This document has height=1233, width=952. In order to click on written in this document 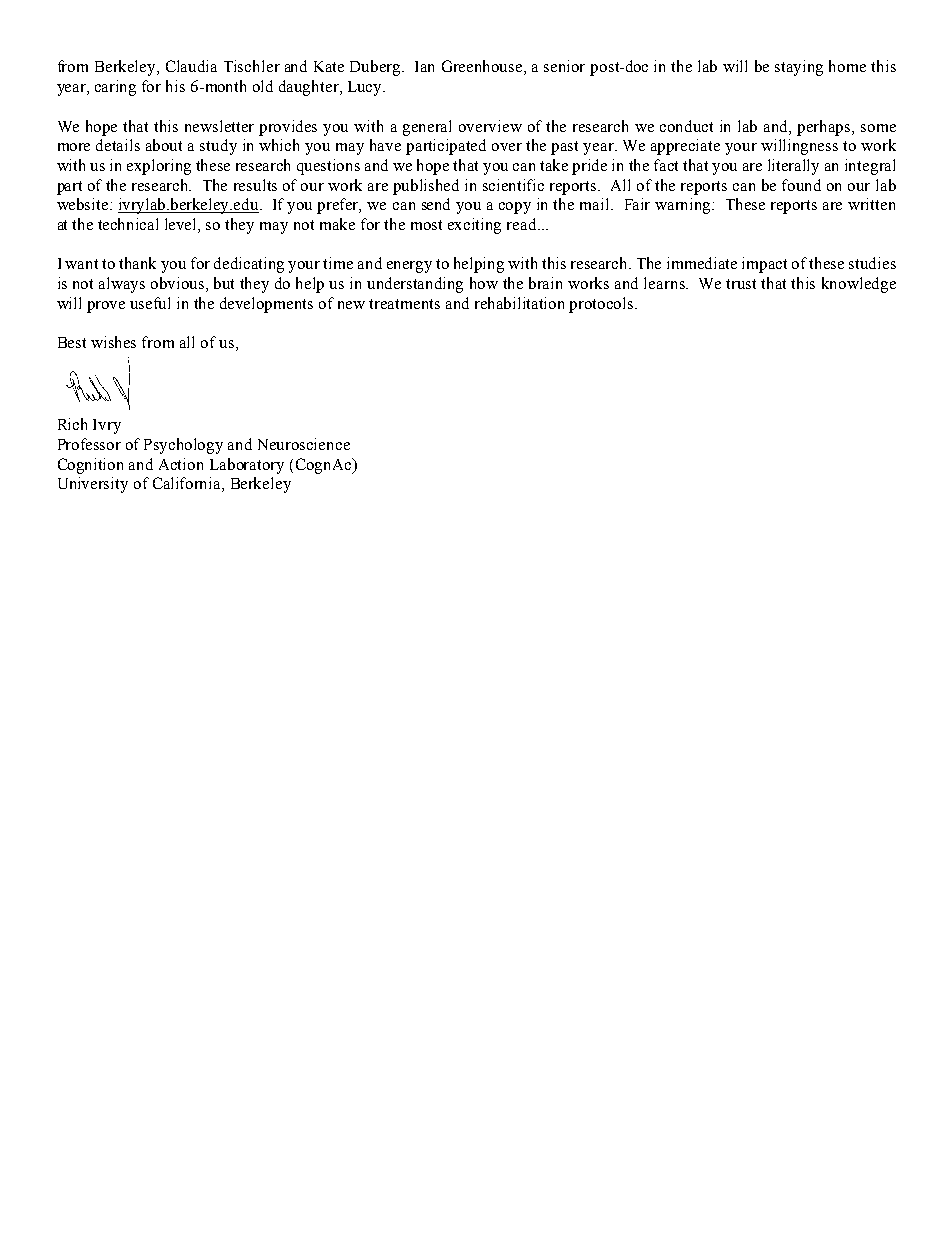, I will do `click(871, 204)`.
